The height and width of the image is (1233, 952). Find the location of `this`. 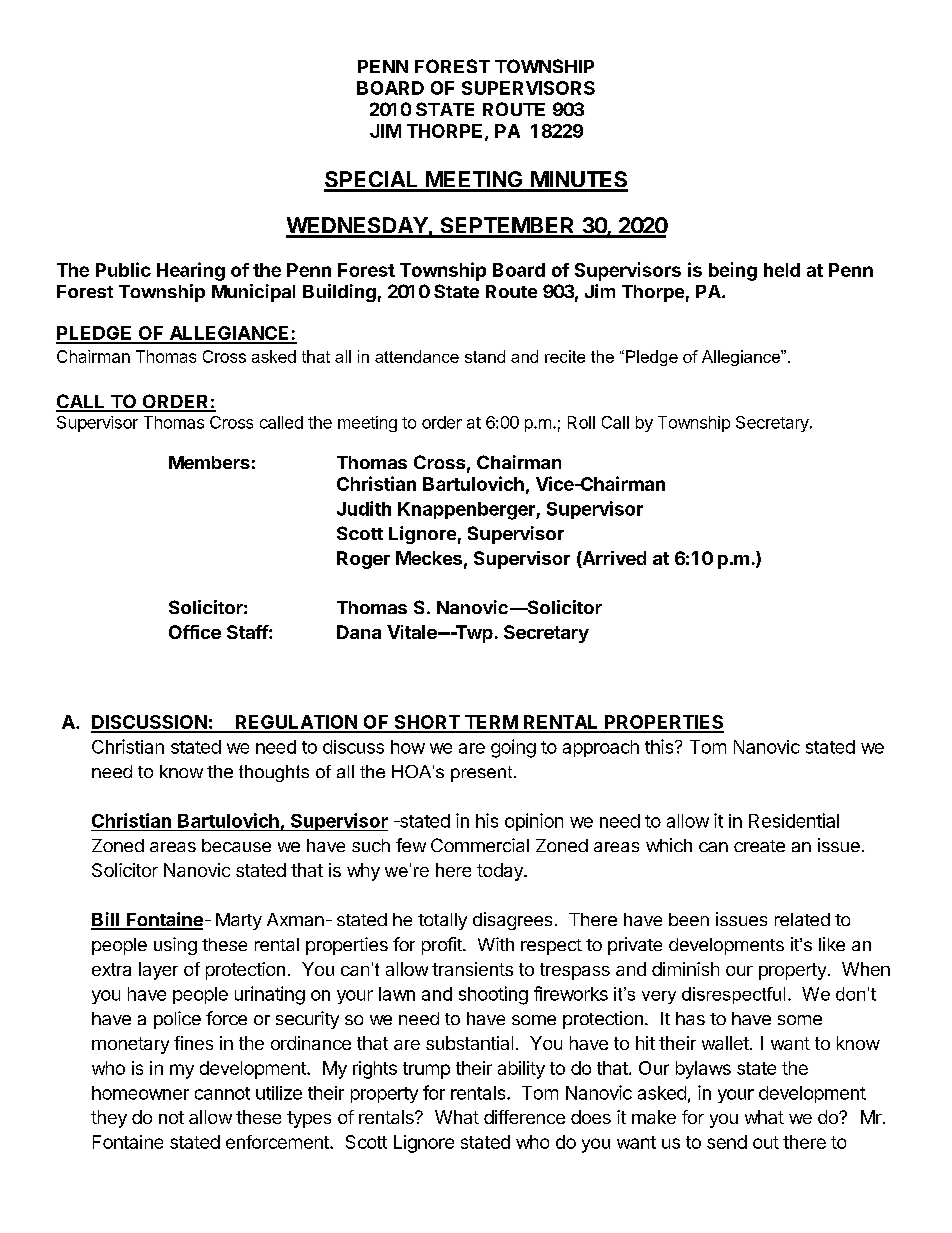

this is located at coordinates (660, 746).
